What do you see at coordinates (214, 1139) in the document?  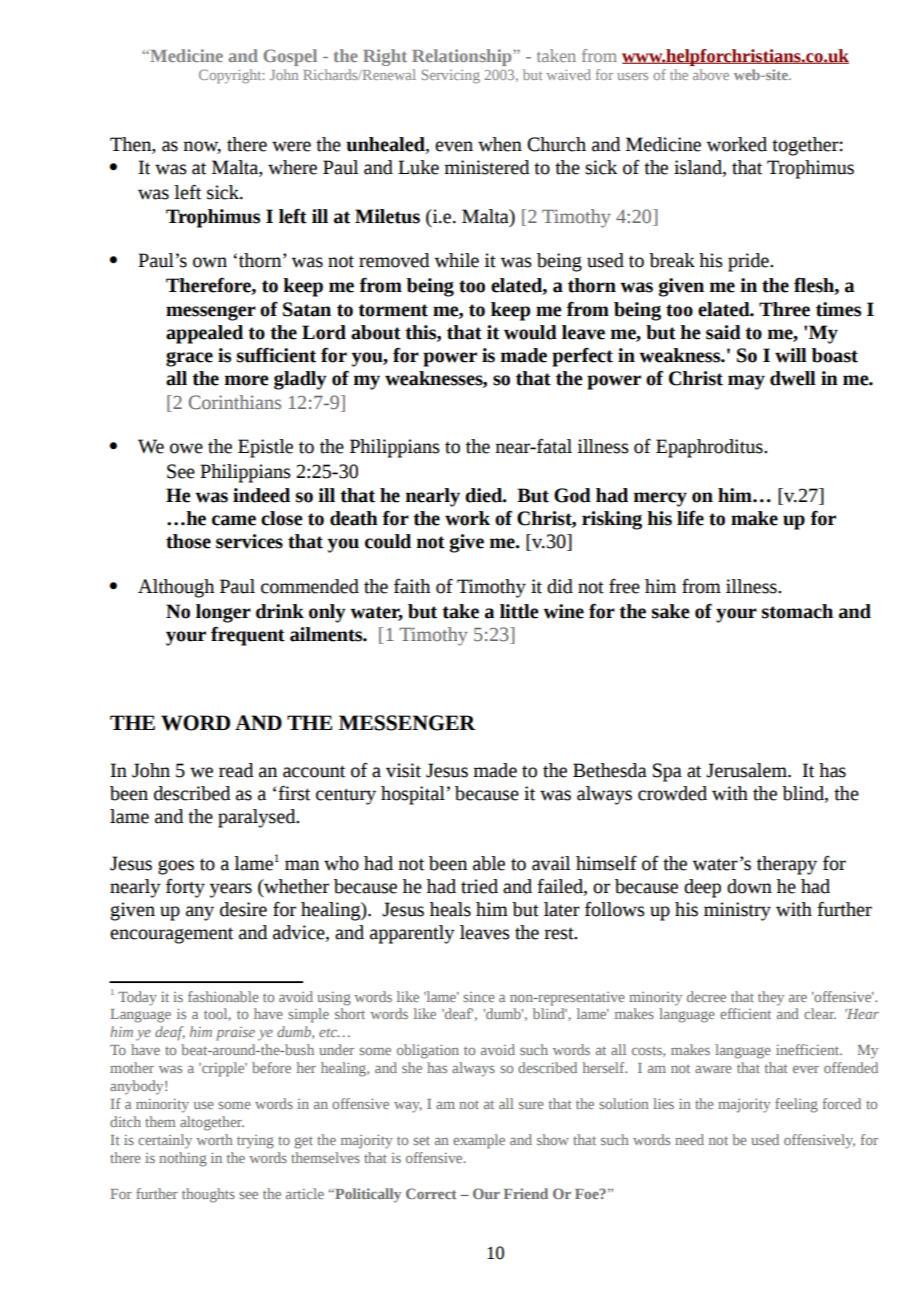 I see `worth` at bounding box center [214, 1139].
